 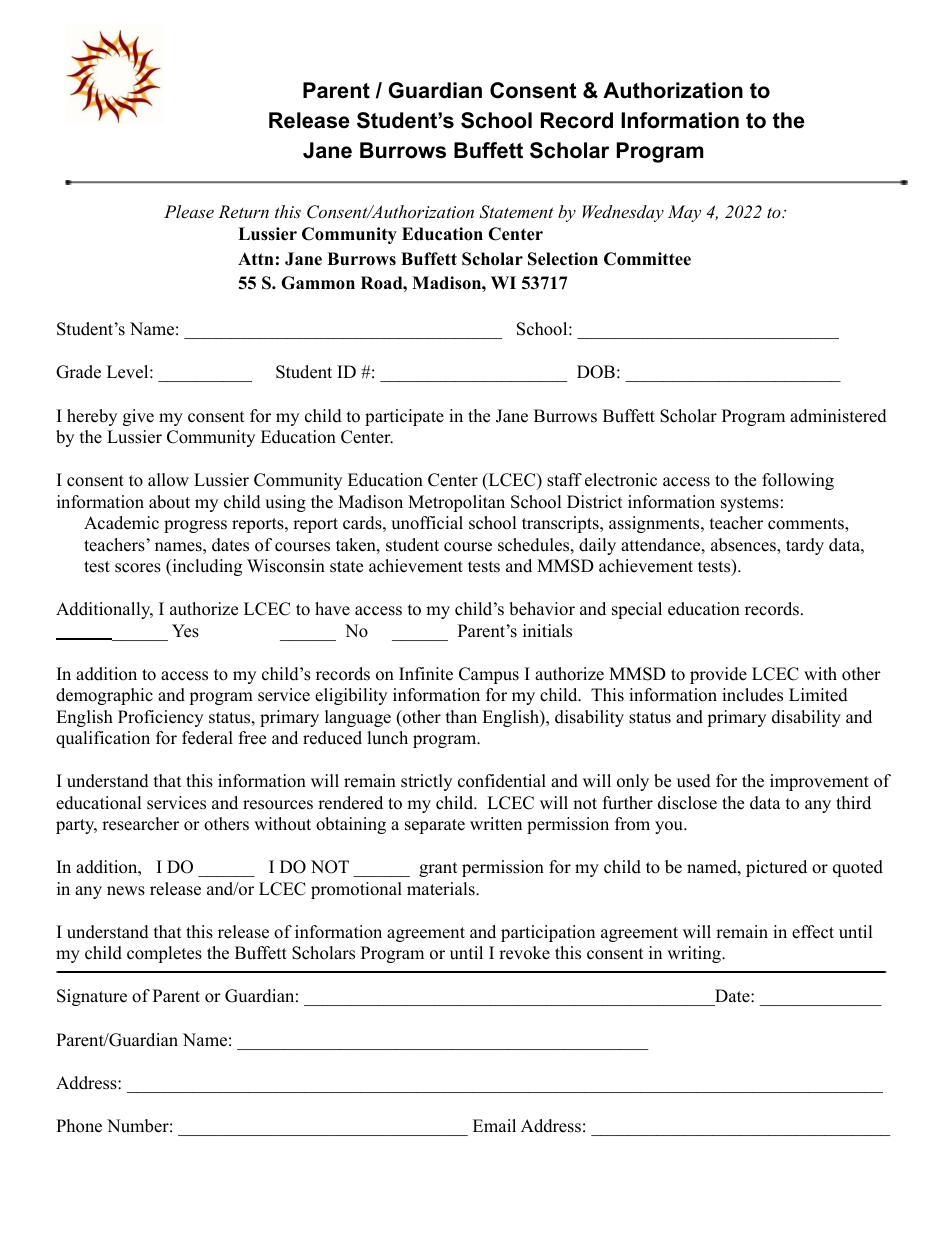 What do you see at coordinates (563, 259) in the image?
I see `Selection` at bounding box center [563, 259].
